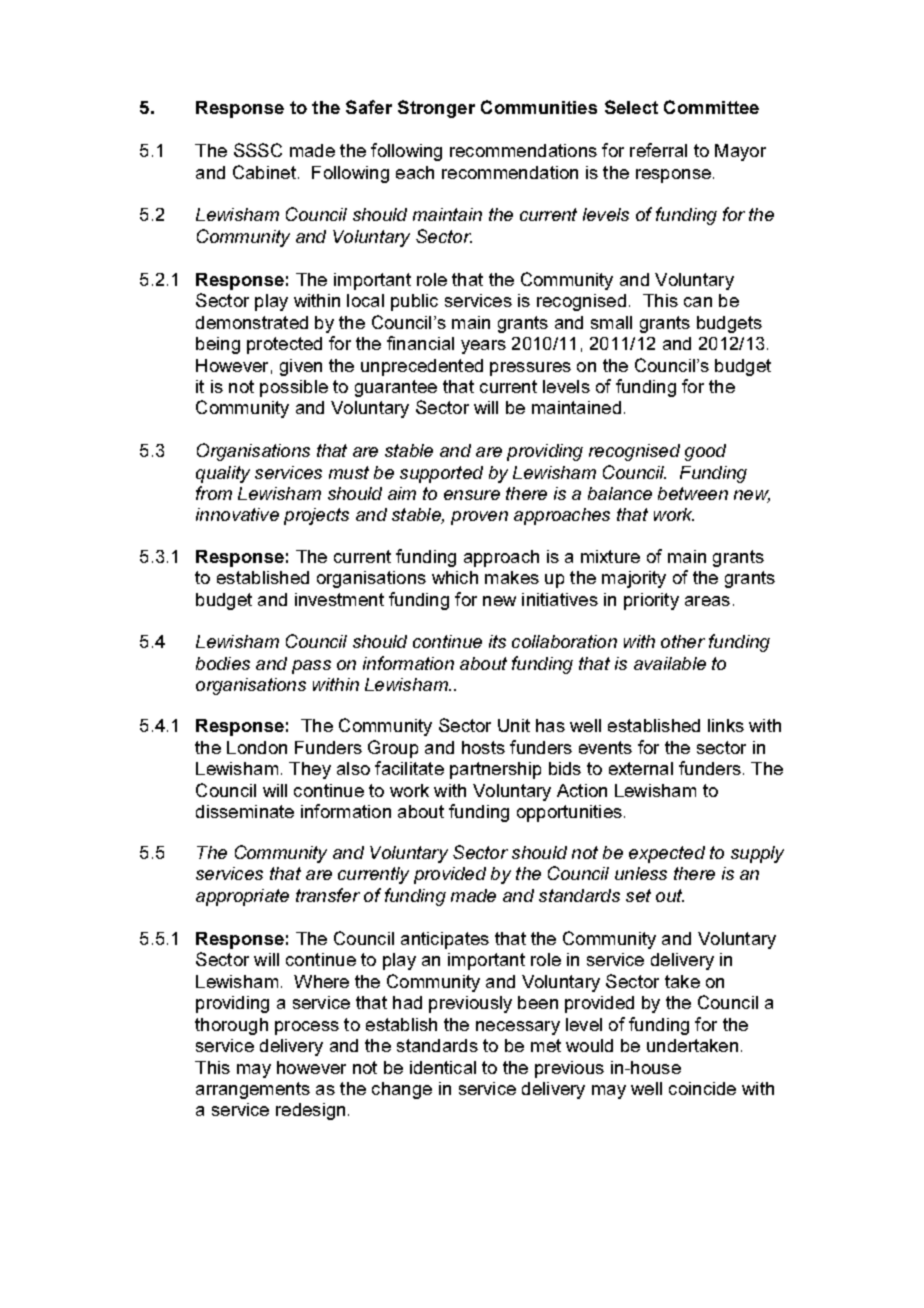  What do you see at coordinates (253, 1090) in the screenshot?
I see `arrangements` at bounding box center [253, 1090].
